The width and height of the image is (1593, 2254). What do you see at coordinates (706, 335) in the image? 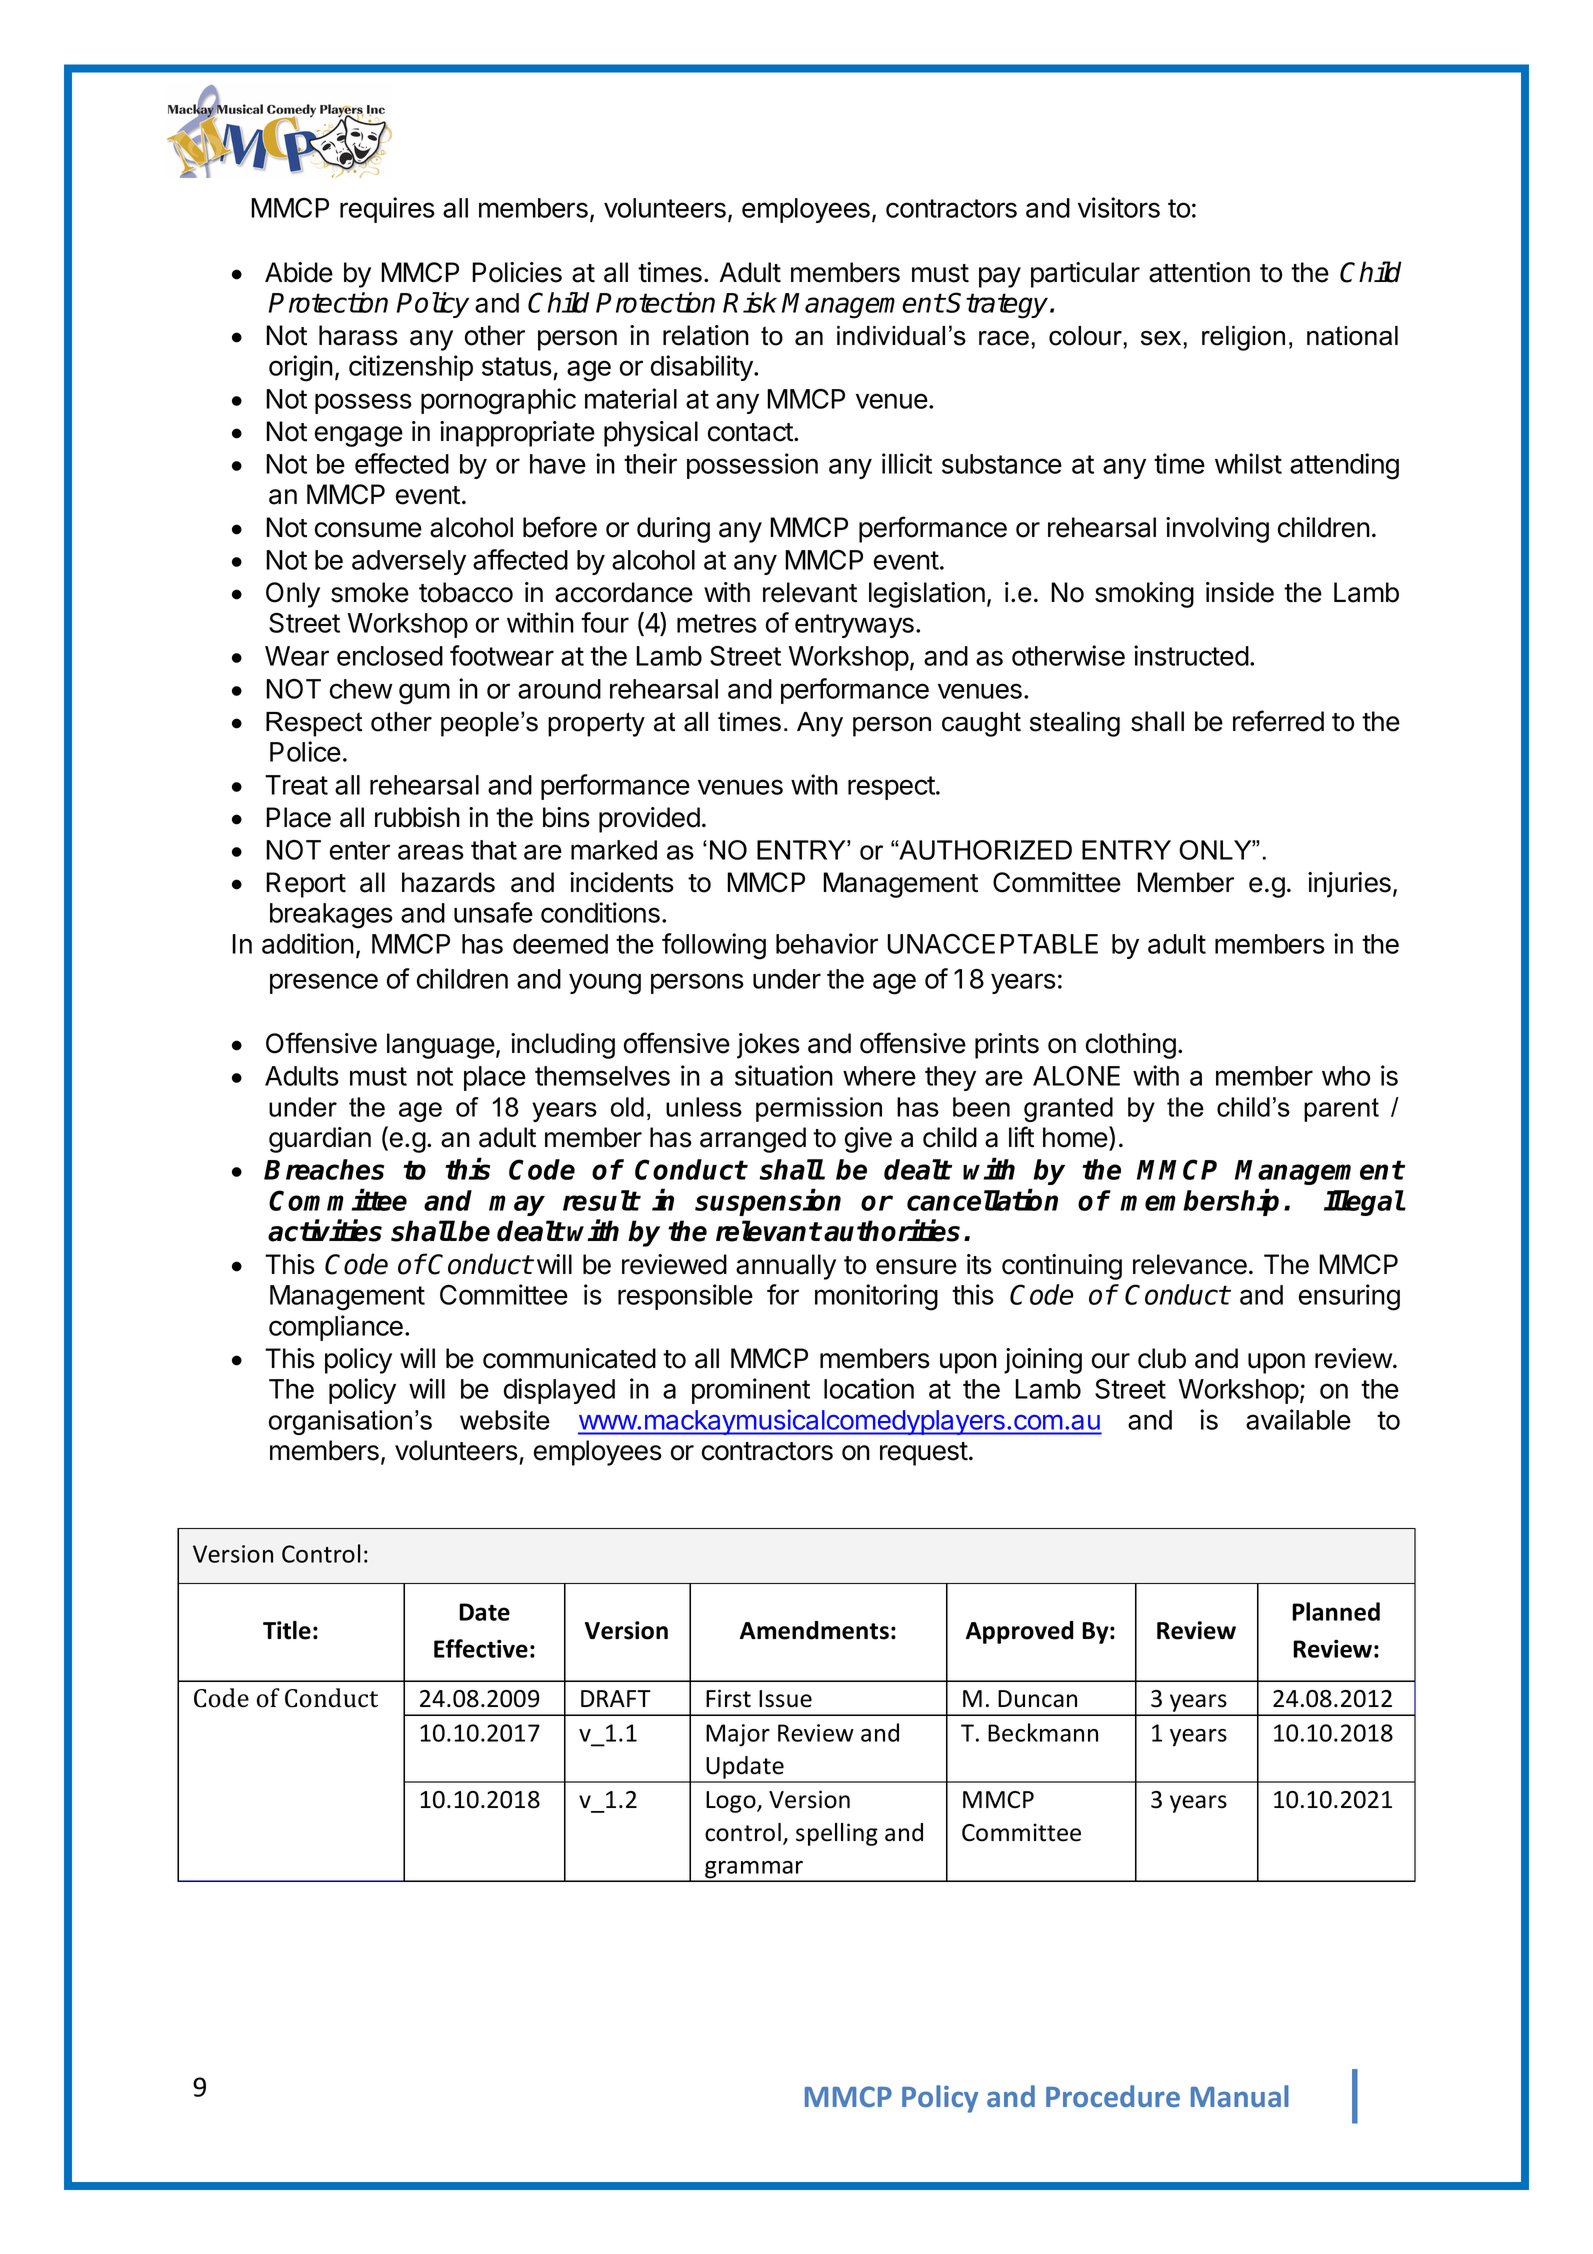
I see `relation` at bounding box center [706, 335].
